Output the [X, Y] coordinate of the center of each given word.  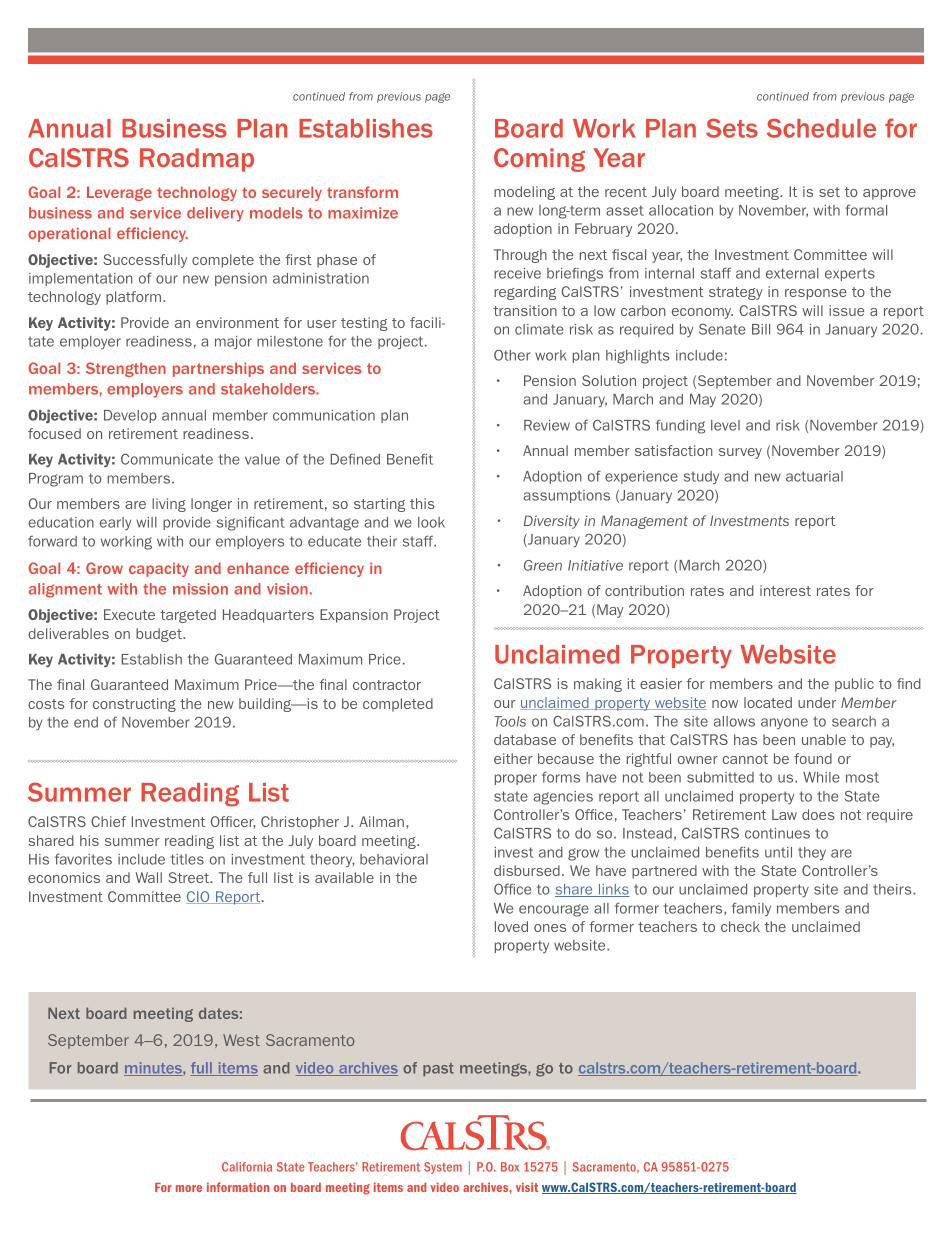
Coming [539, 160]
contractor [387, 685]
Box [510, 1167]
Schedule [821, 128]
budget [160, 635]
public [854, 685]
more [189, 1188]
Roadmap [197, 160]
